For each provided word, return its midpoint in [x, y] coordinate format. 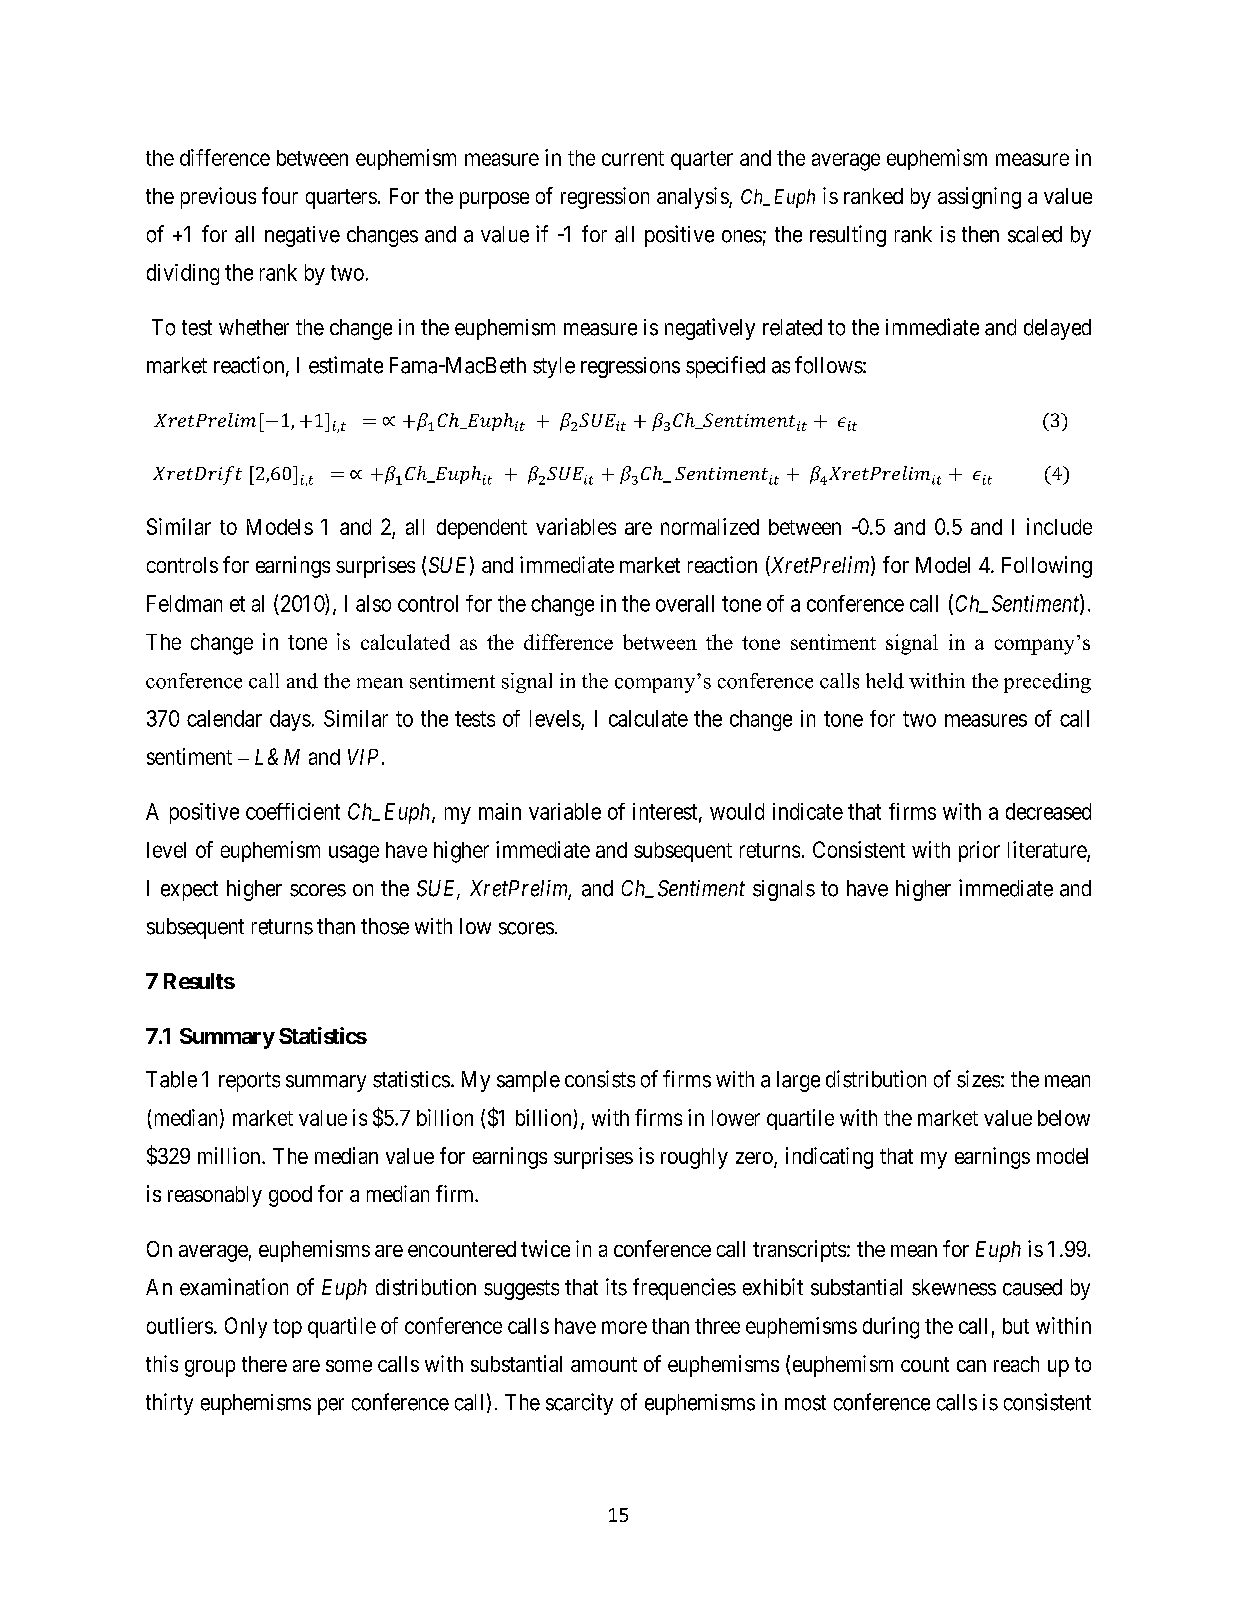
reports [249, 1082]
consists [600, 1079]
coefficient [293, 811]
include [1059, 526]
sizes [978, 1079]
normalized [710, 526]
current [633, 158]
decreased [1048, 811]
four [280, 195]
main [500, 811]
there [264, 1364]
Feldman [184, 603]
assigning [979, 198]
